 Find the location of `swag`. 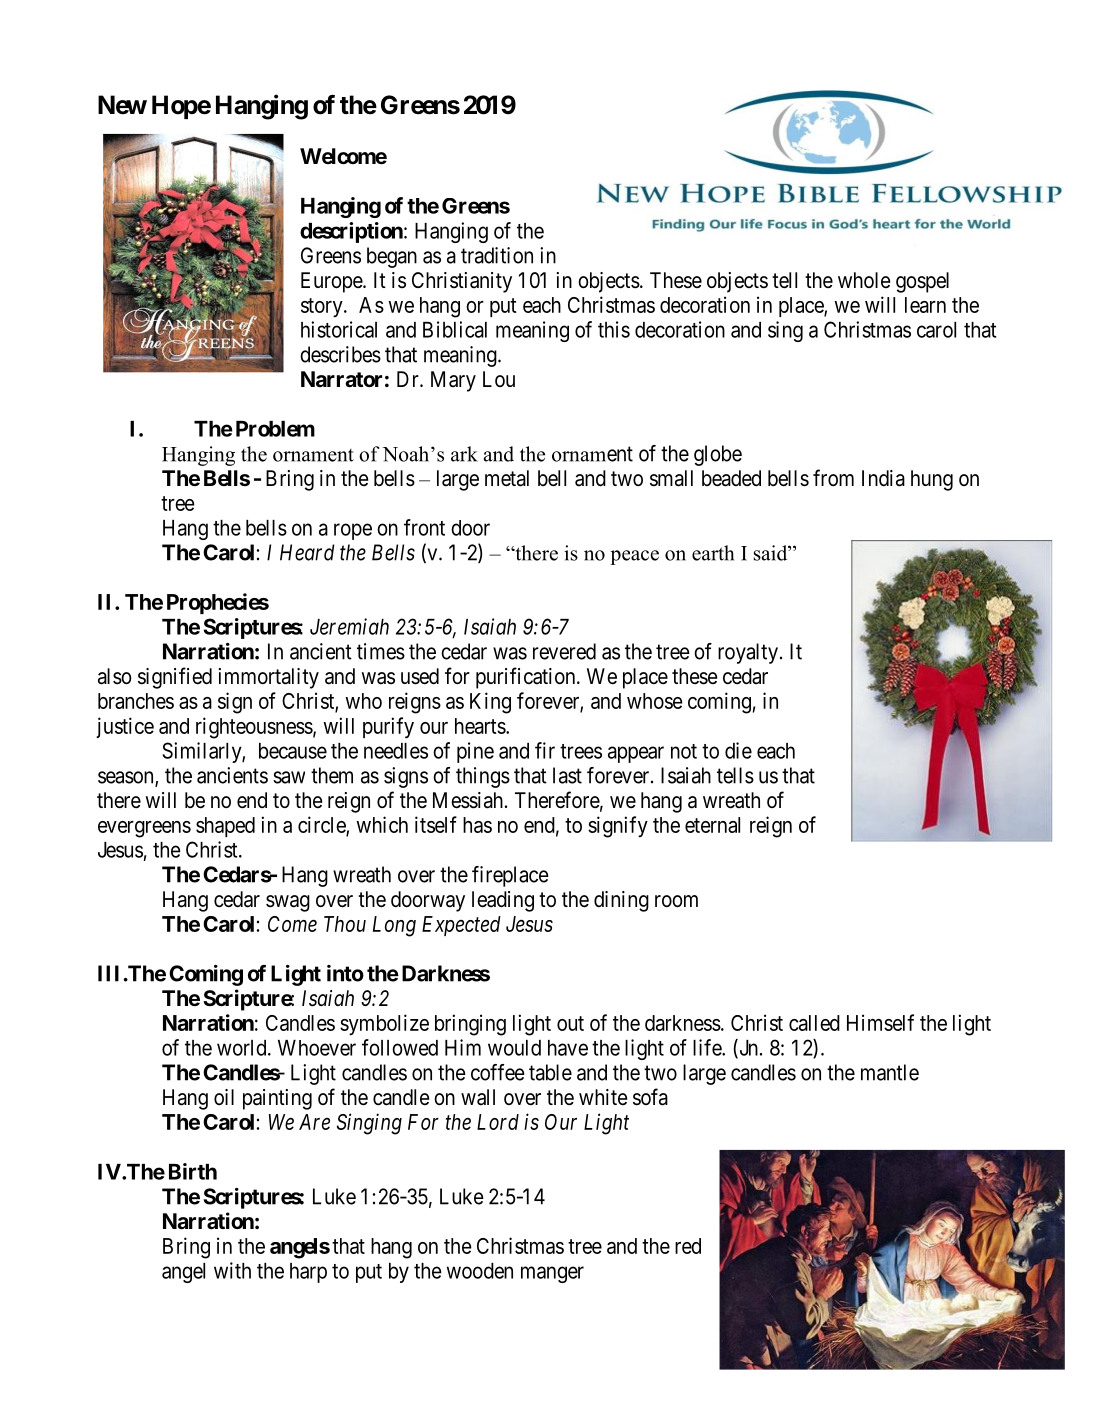

swag is located at coordinates (288, 903).
